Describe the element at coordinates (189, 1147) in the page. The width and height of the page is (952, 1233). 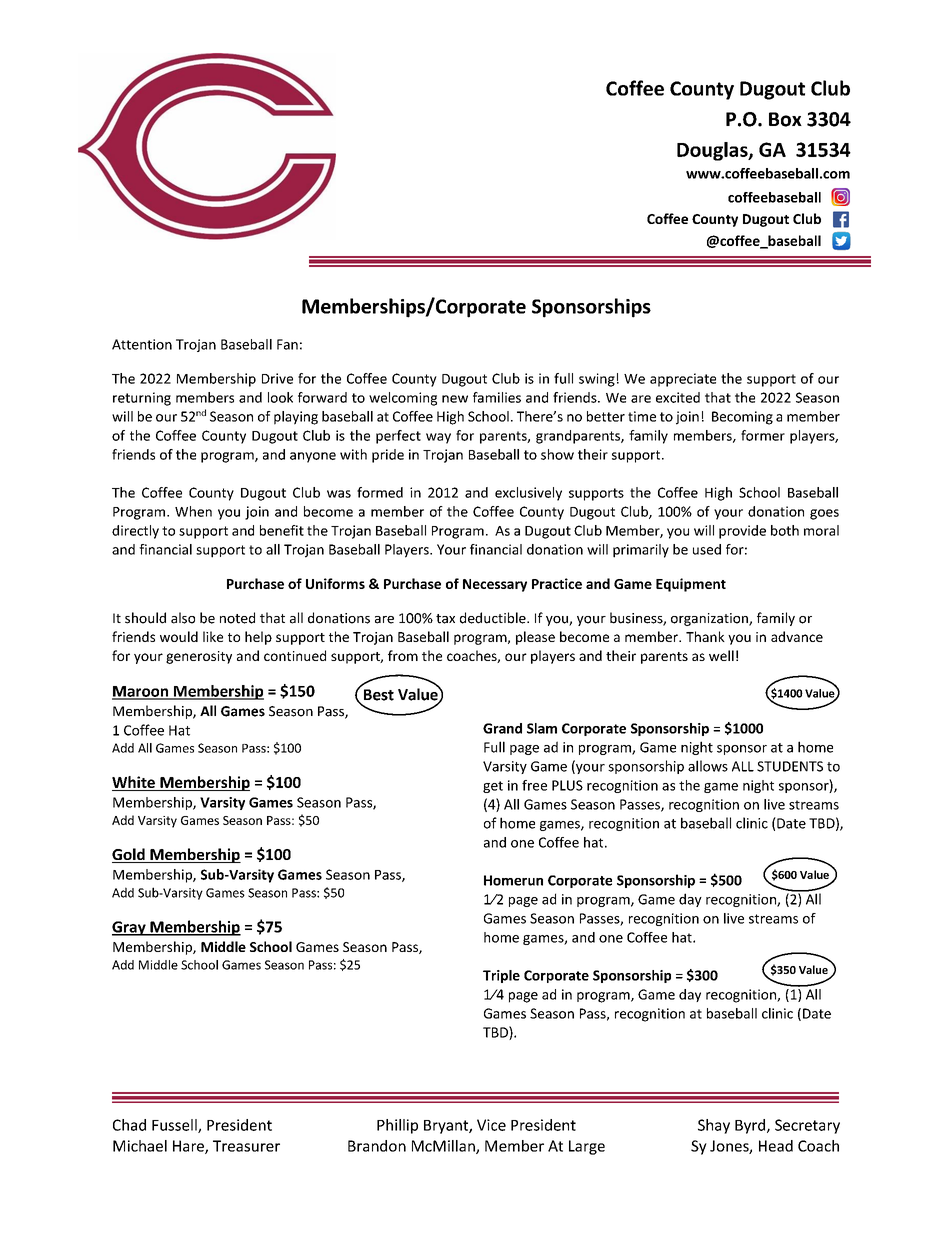
I see `Hare` at that location.
